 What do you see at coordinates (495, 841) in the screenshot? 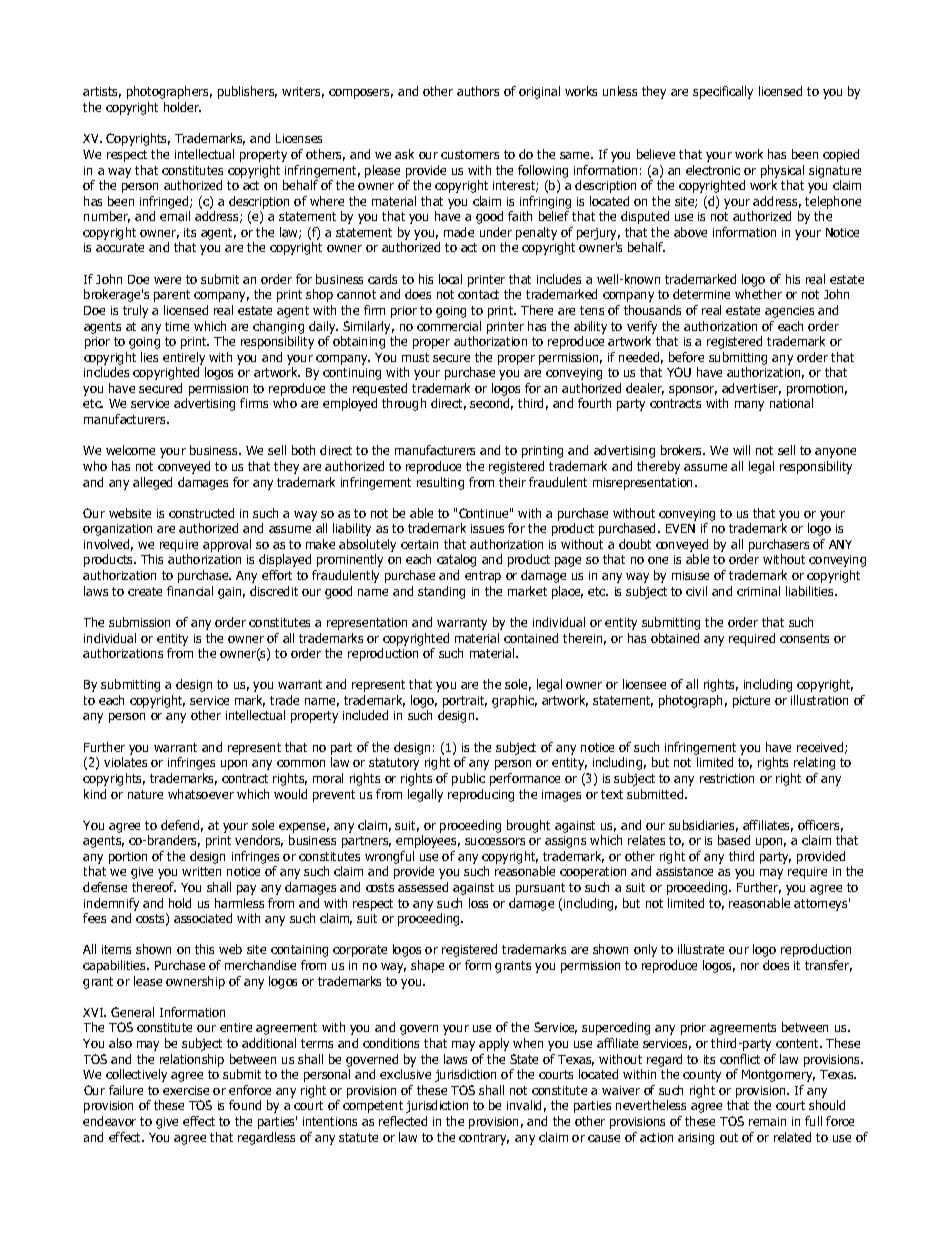
I see `successors` at bounding box center [495, 841].
